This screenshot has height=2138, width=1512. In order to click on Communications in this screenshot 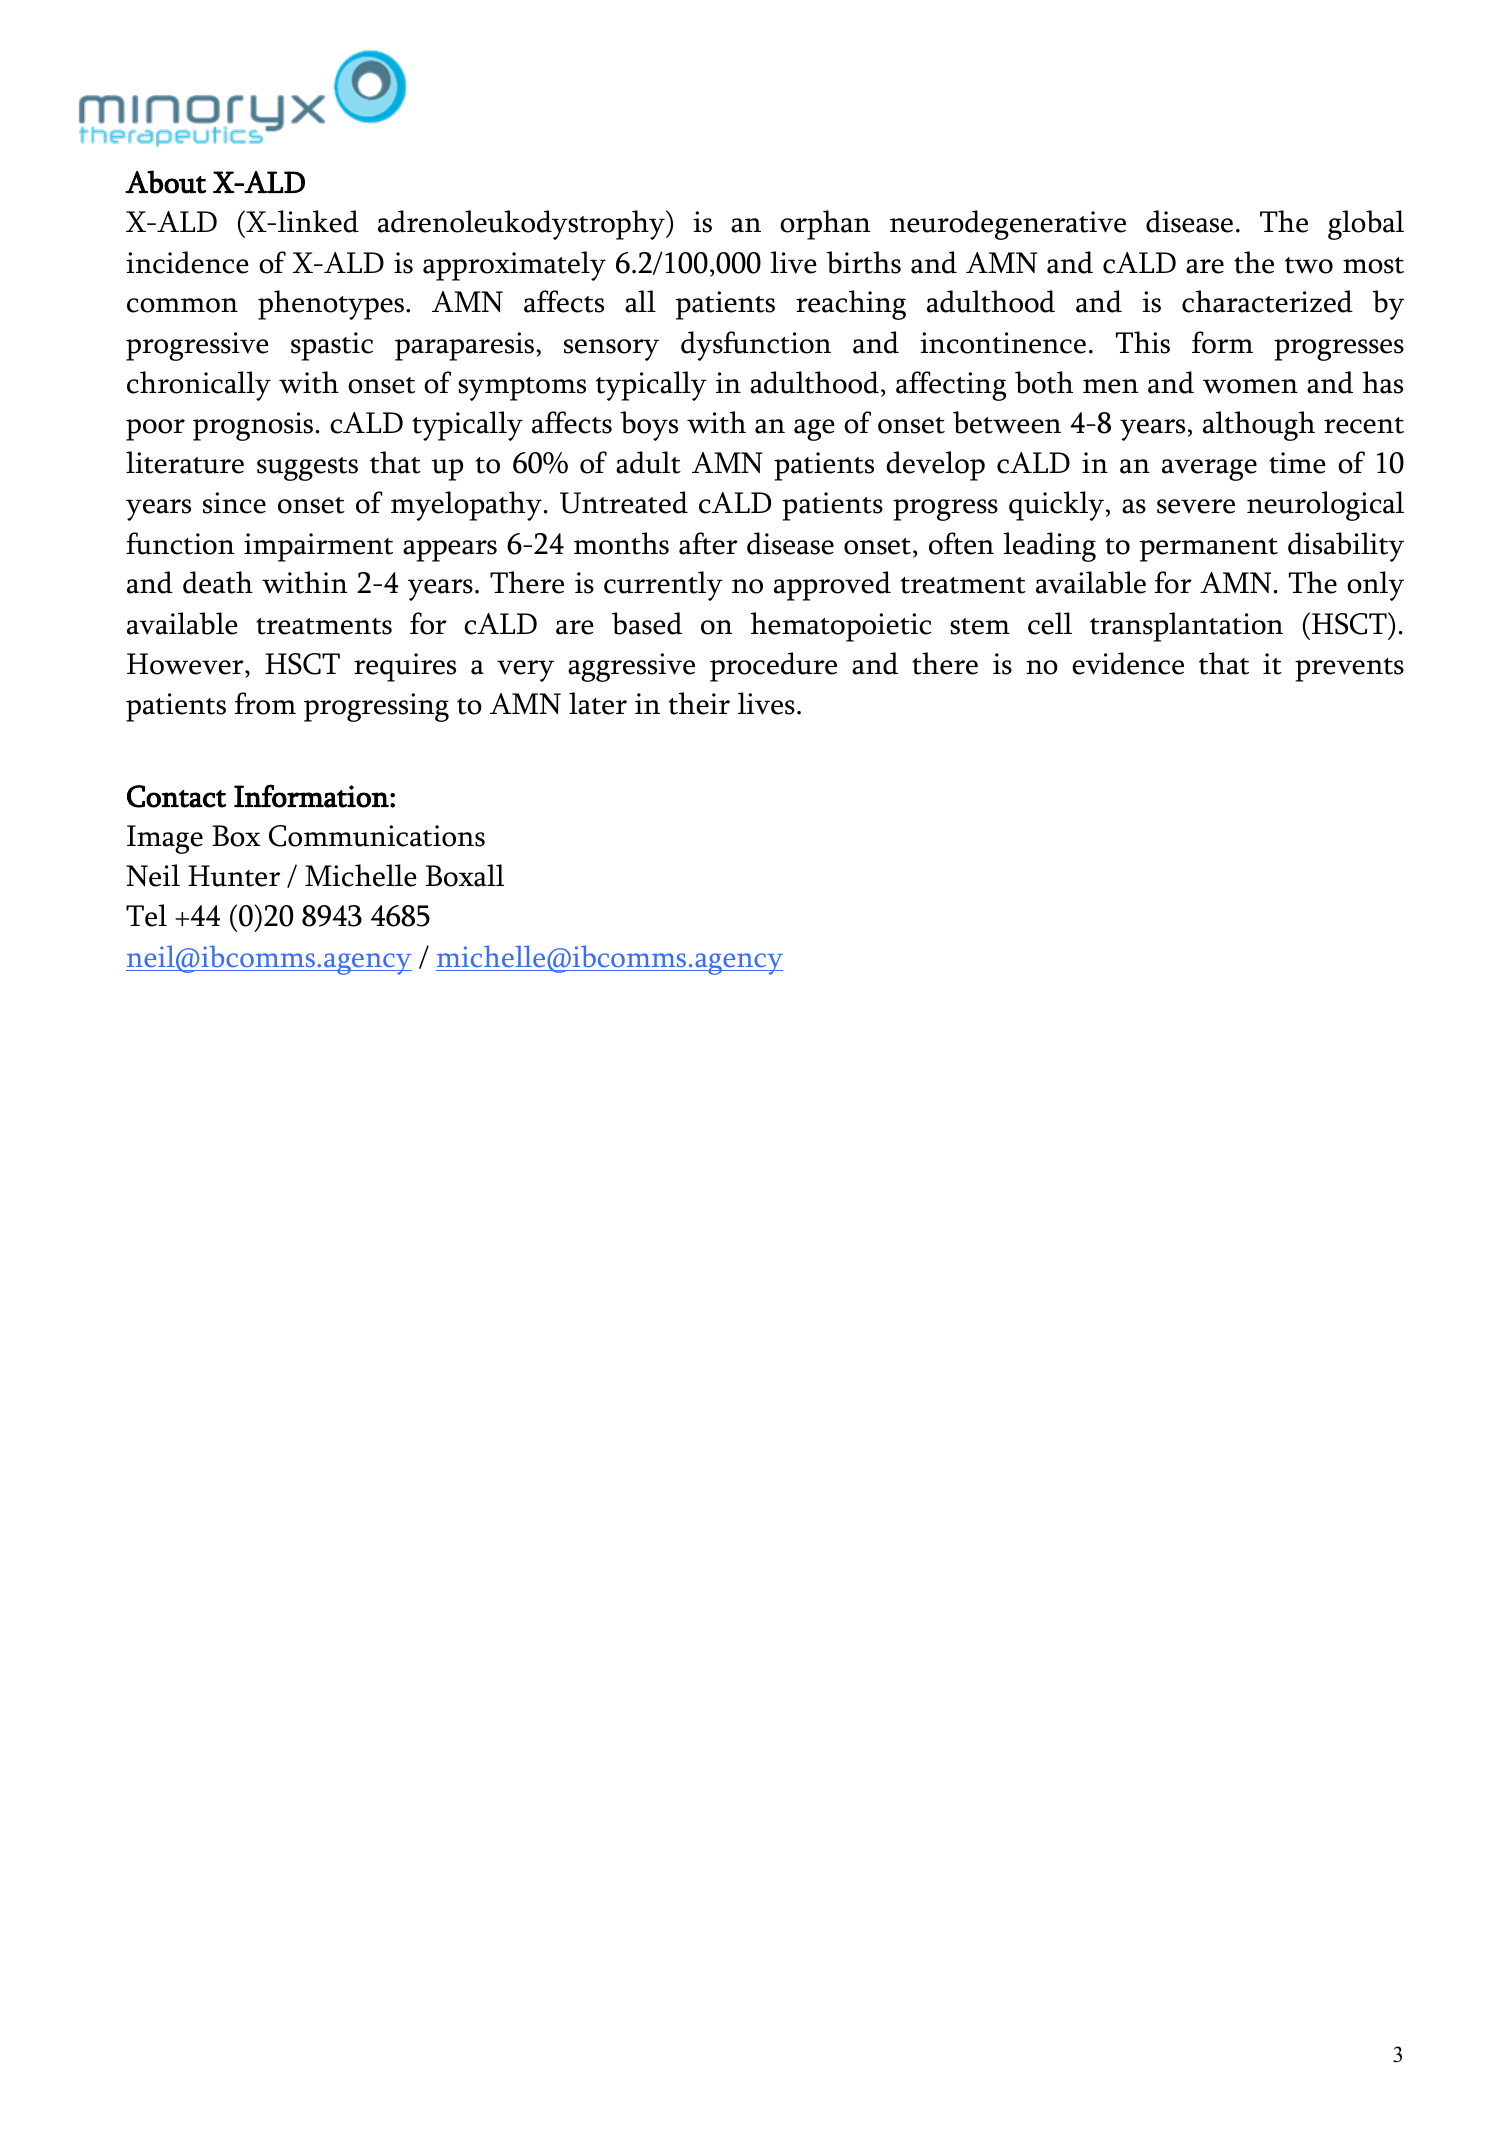, I will do `click(377, 836)`.
